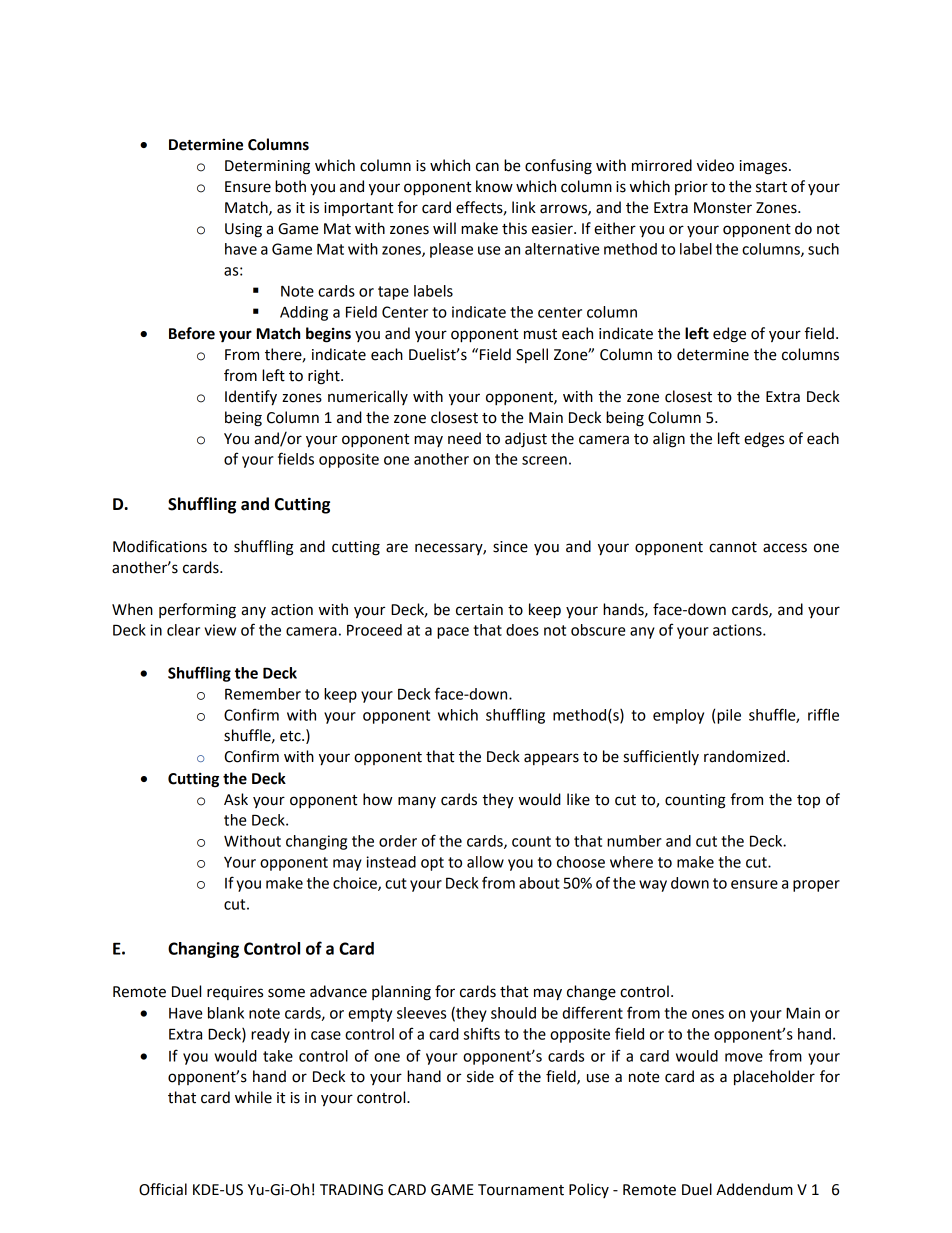  I want to click on cannot, so click(733, 547).
